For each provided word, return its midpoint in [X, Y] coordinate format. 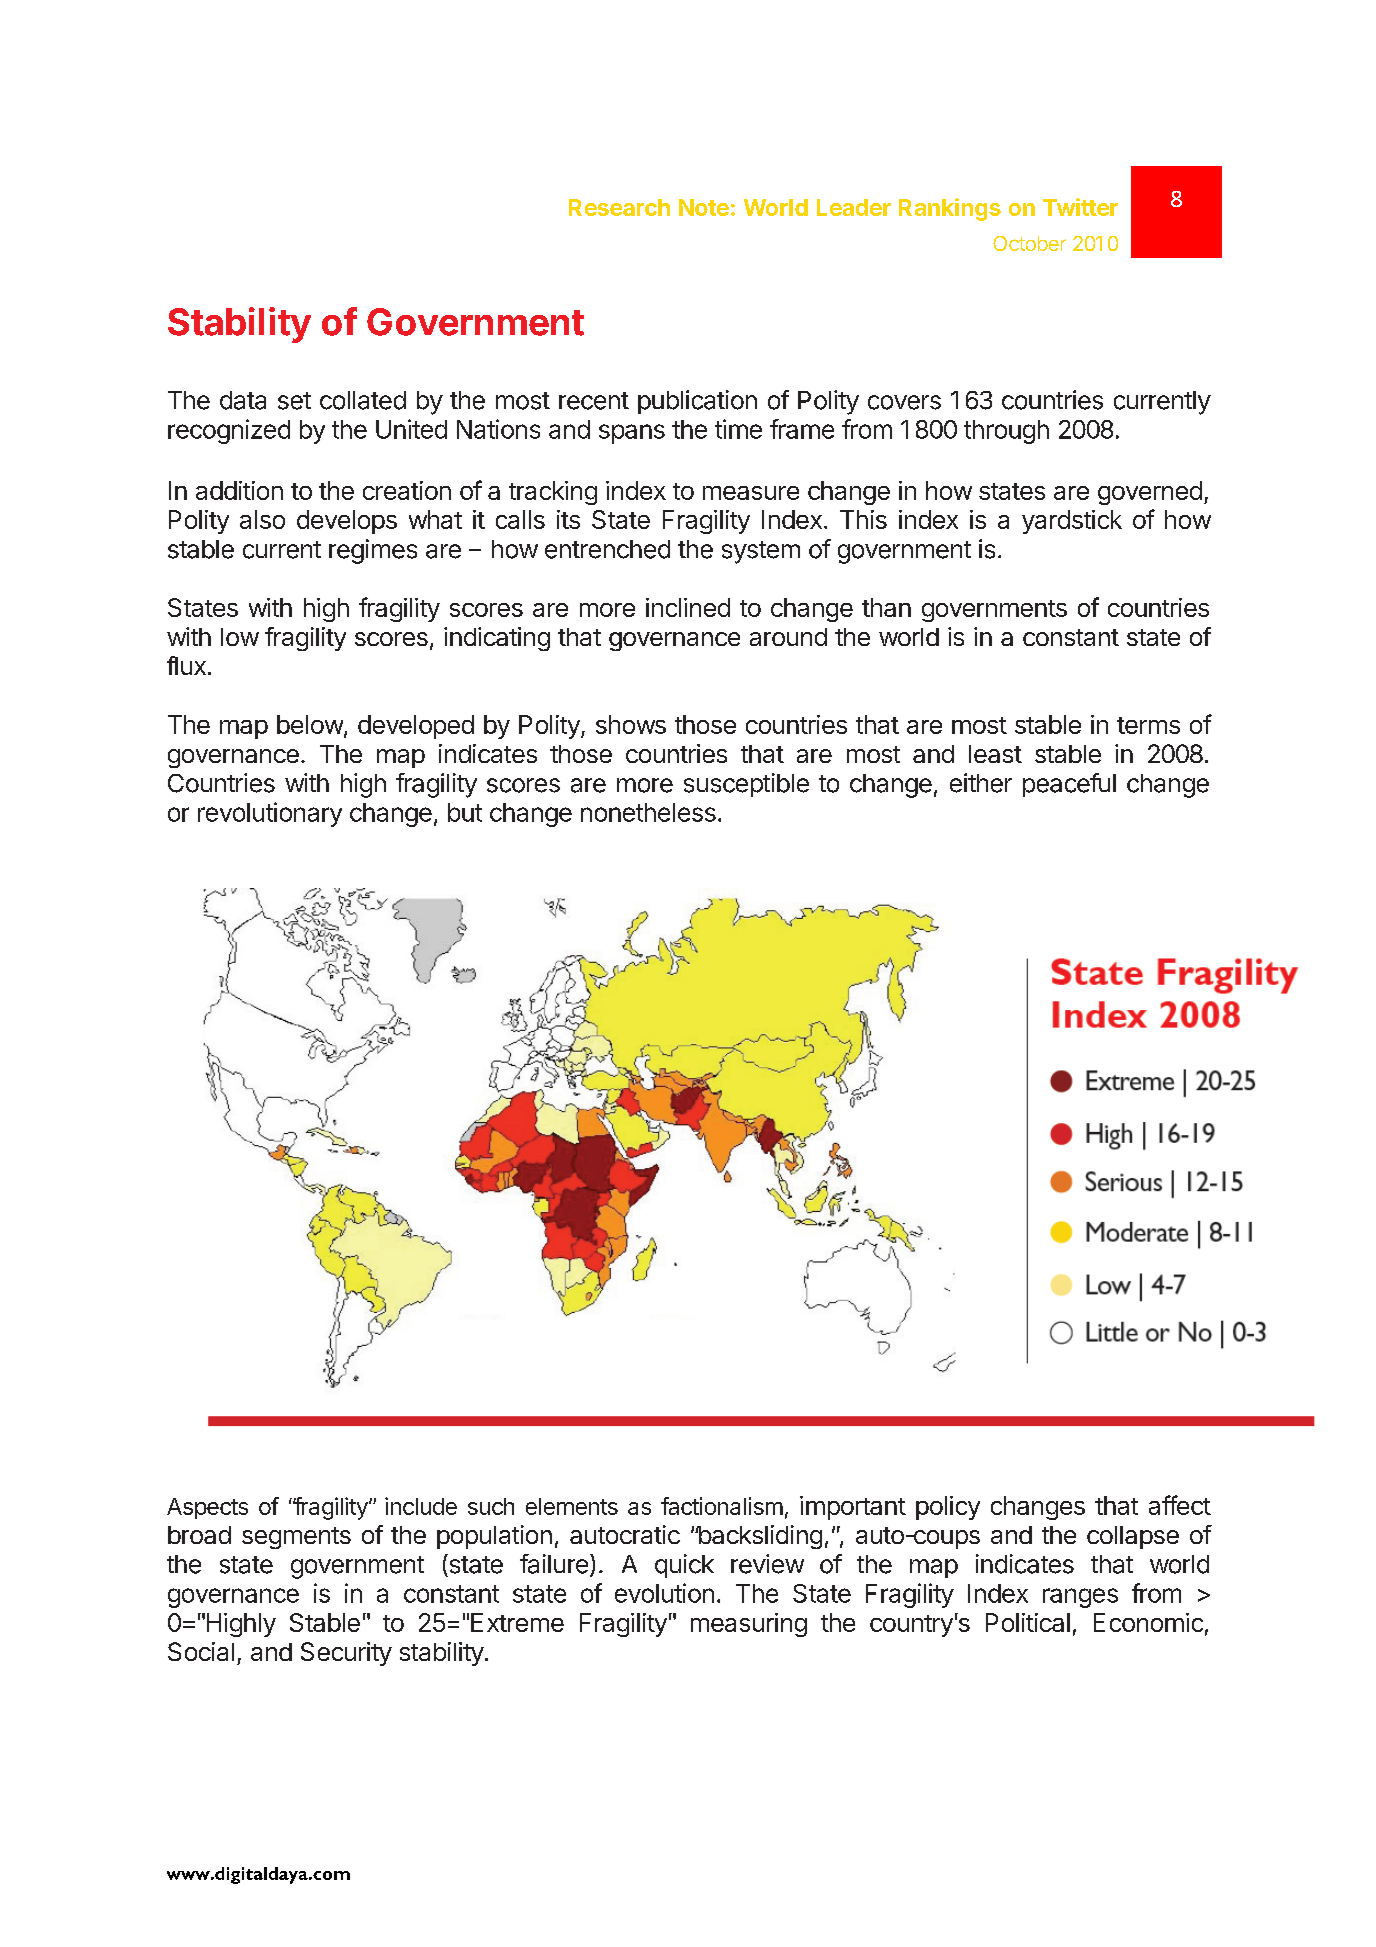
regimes [373, 551]
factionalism [722, 1506]
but [465, 812]
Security [346, 1654]
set [294, 401]
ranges [1080, 1598]
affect [1180, 1505]
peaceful [1069, 785]
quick [684, 1566]
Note [704, 207]
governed [1150, 493]
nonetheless [648, 812]
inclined [688, 607]
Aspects [207, 1508]
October [1029, 243]
